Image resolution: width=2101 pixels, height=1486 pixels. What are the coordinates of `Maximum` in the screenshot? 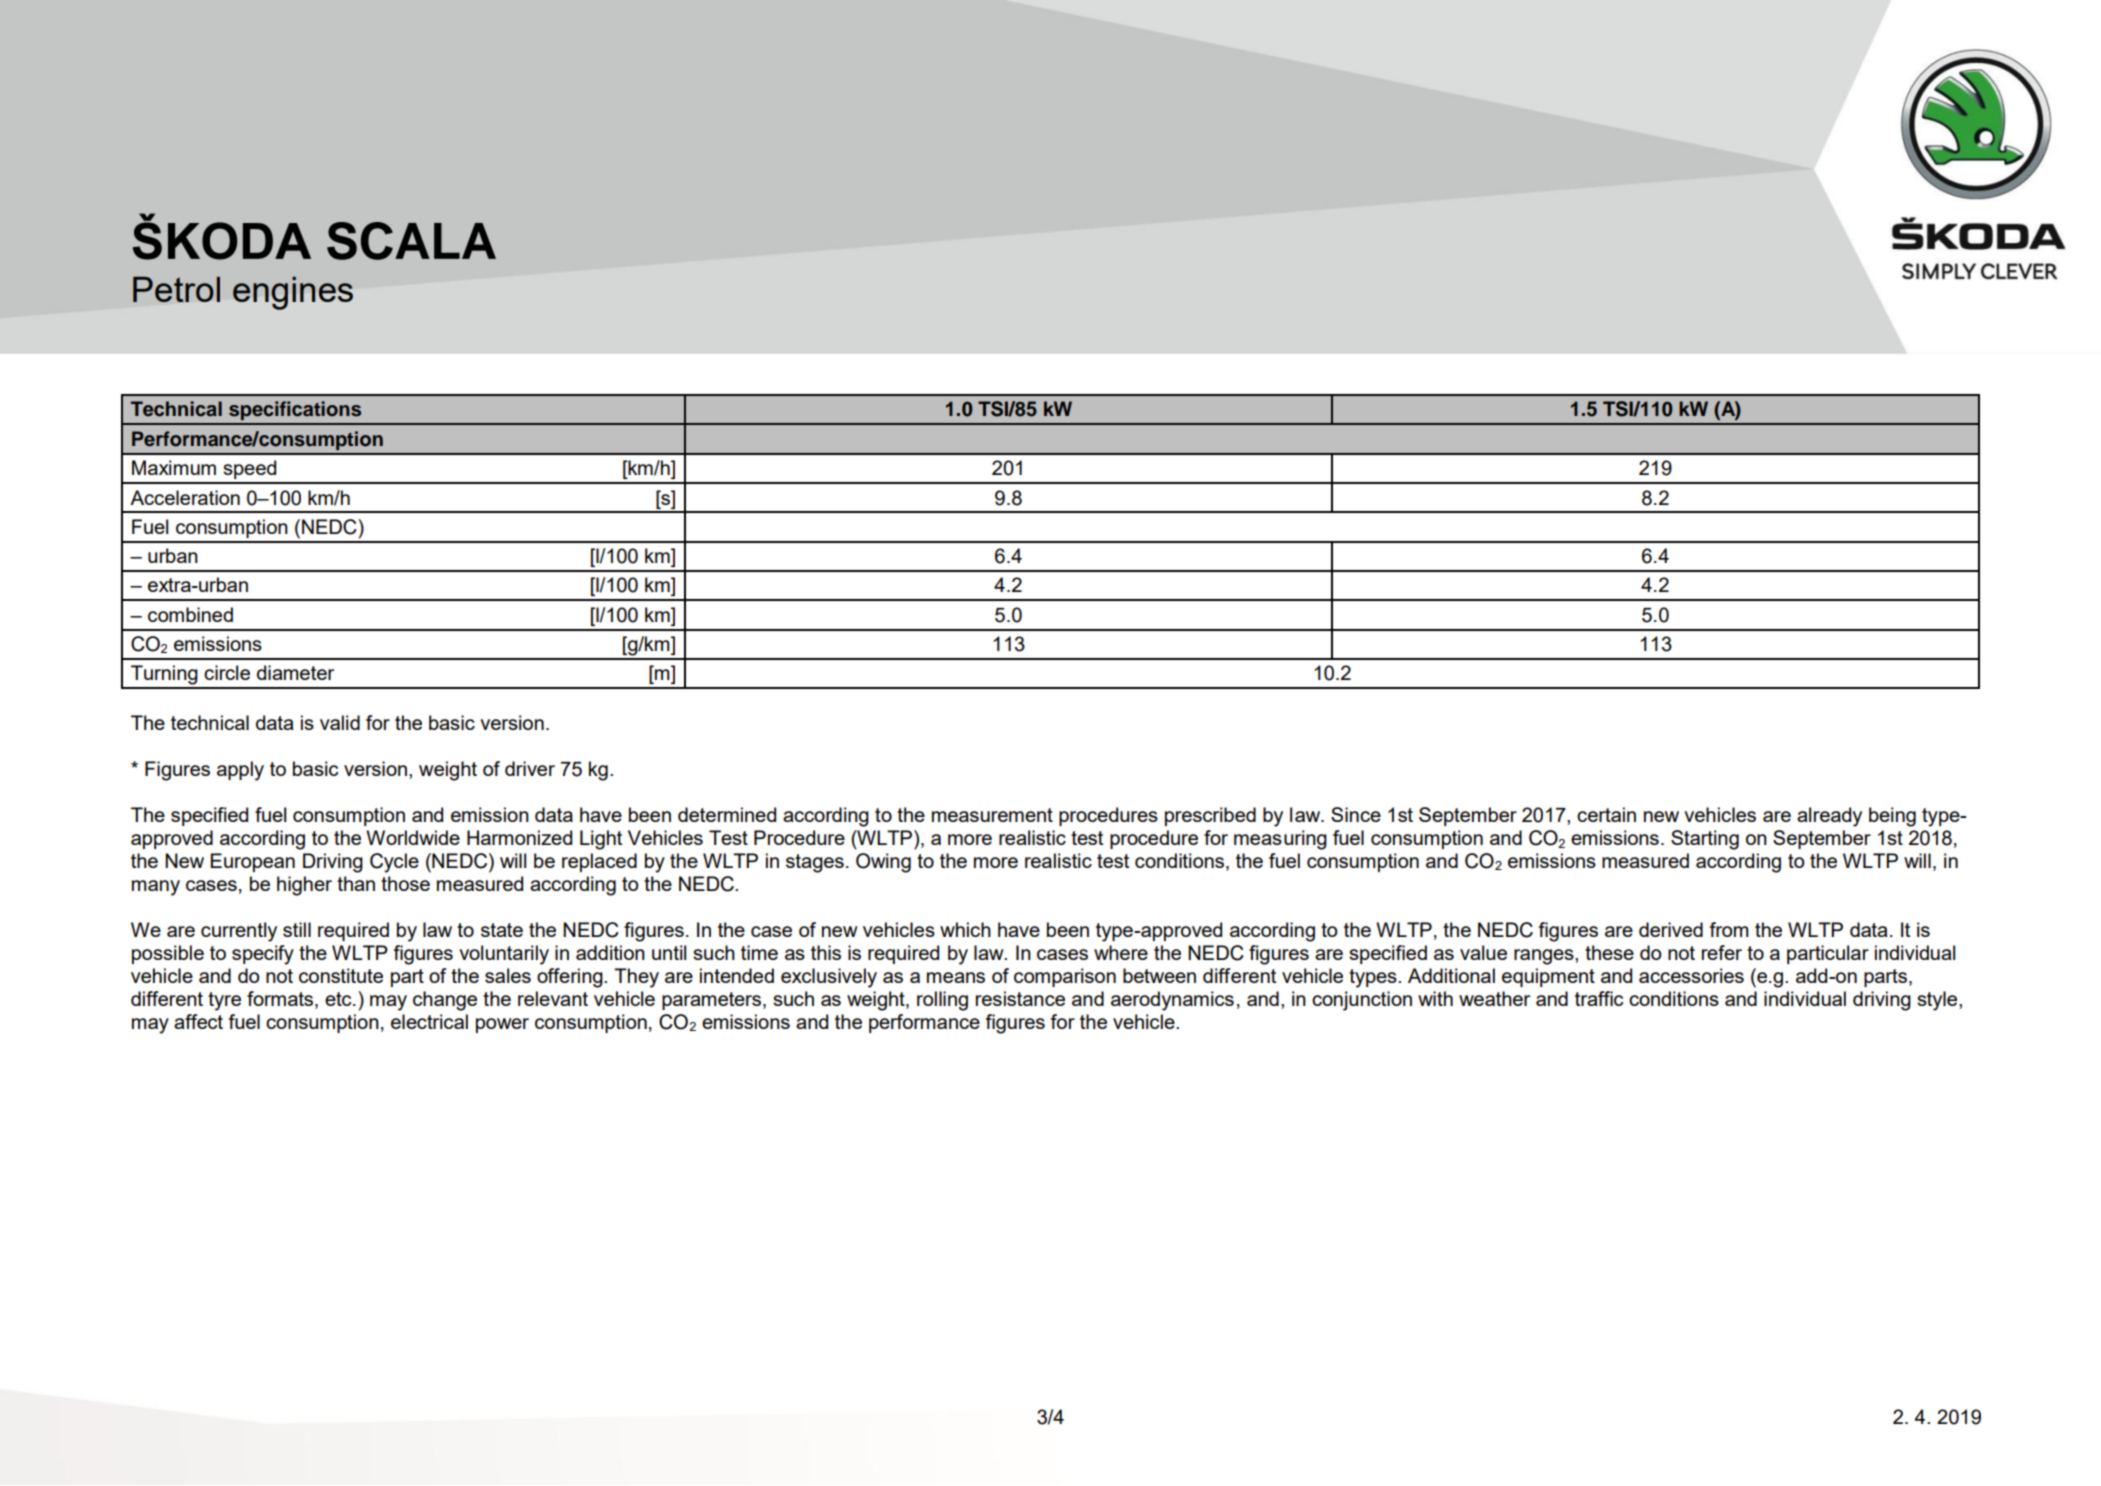 It's located at (174, 467).
